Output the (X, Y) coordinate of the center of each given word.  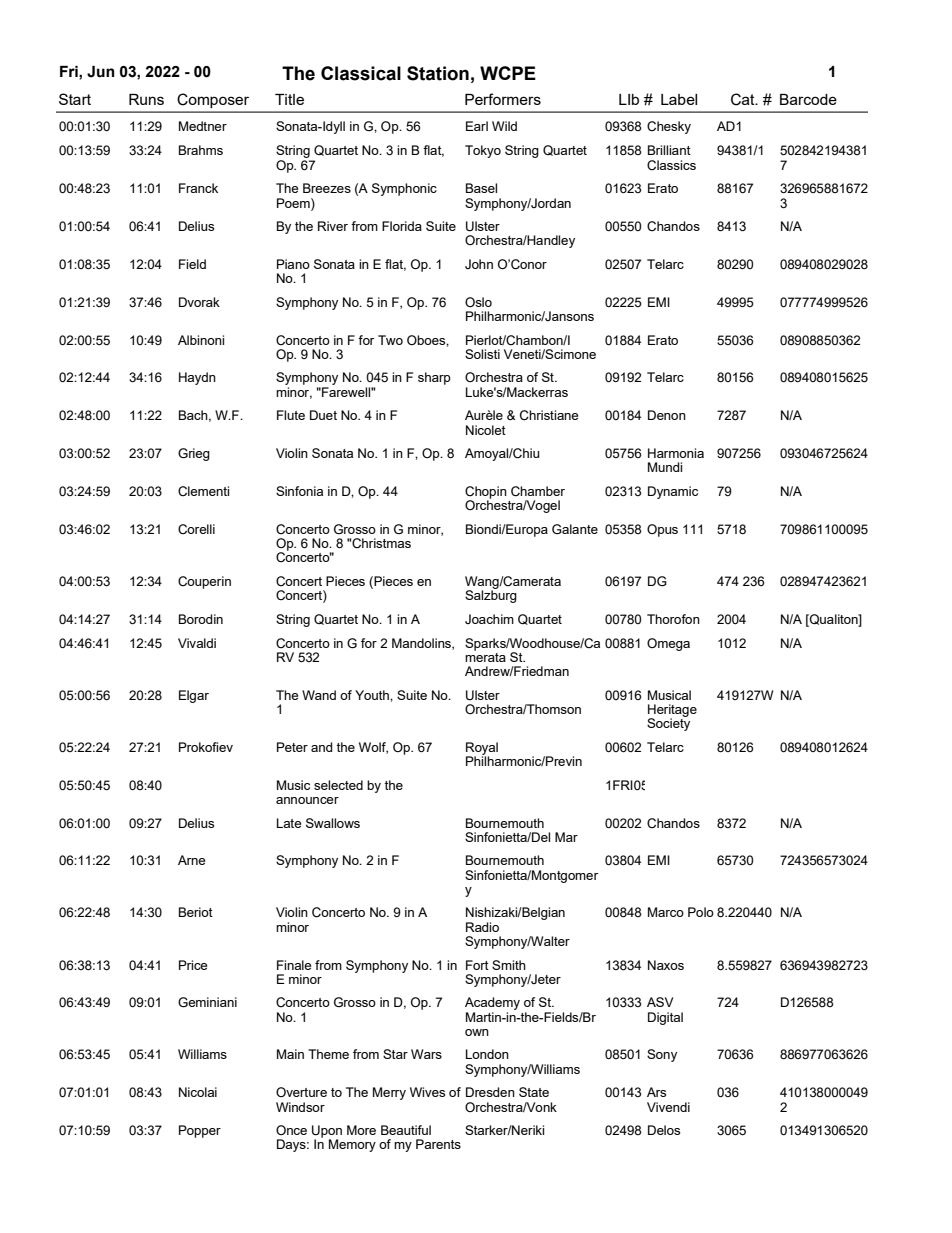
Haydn (197, 378)
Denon (667, 415)
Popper (200, 1131)
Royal (482, 749)
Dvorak (199, 302)
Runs (146, 99)
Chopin (486, 493)
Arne (191, 860)
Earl (477, 126)
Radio (482, 927)
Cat (744, 99)
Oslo (478, 302)
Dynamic (673, 492)
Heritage (672, 711)
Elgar (194, 696)
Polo (701, 912)
